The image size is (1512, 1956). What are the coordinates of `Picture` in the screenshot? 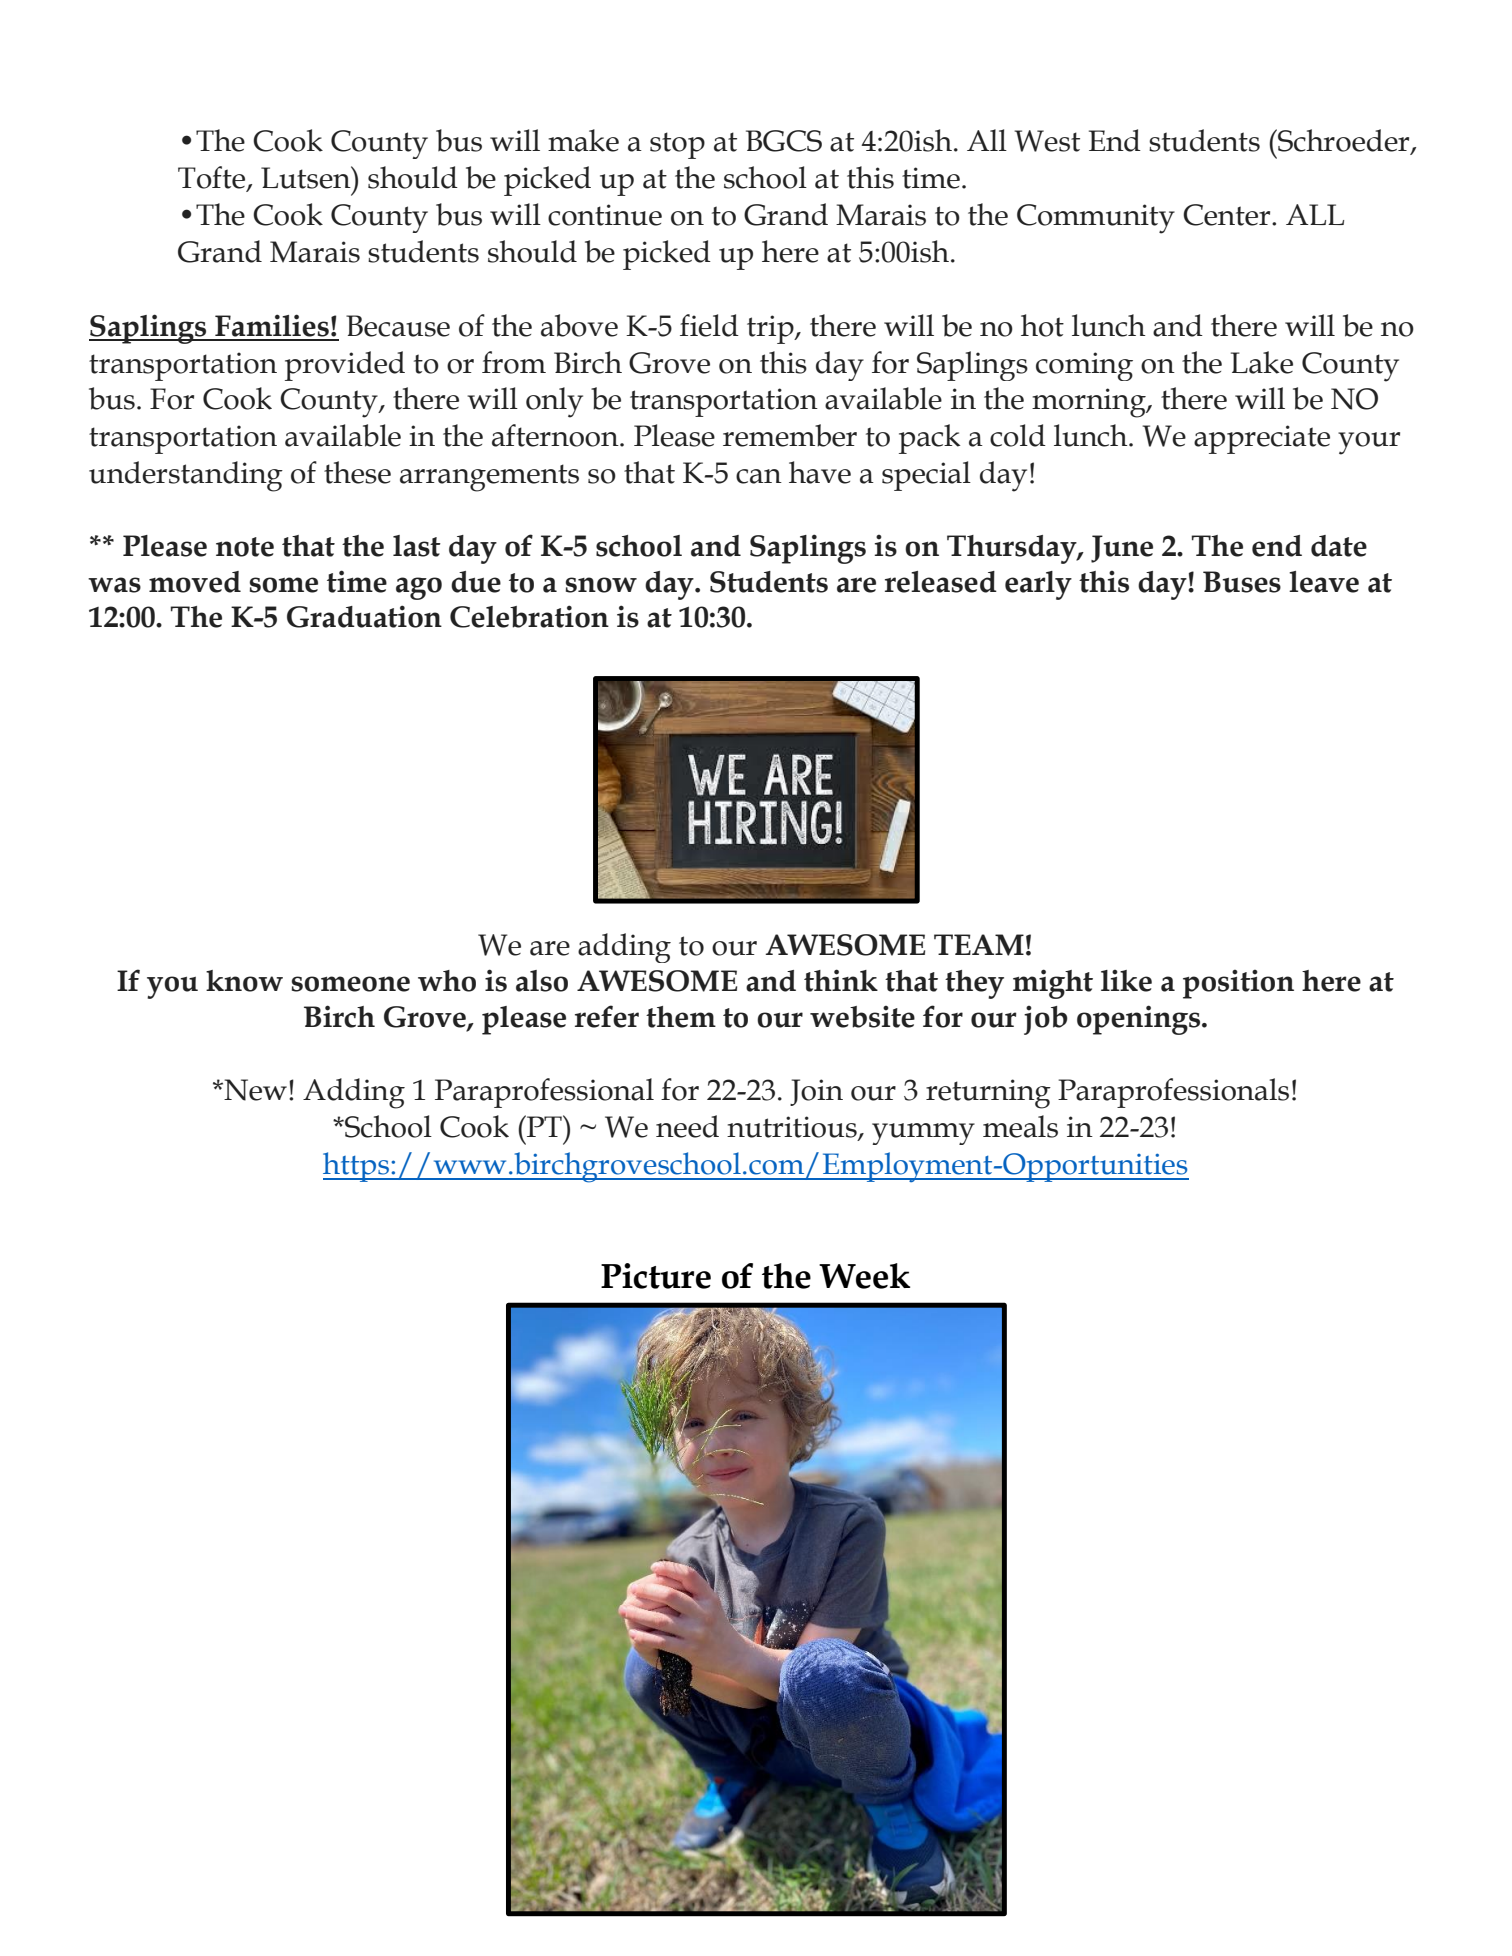 It's located at (656, 1276).
